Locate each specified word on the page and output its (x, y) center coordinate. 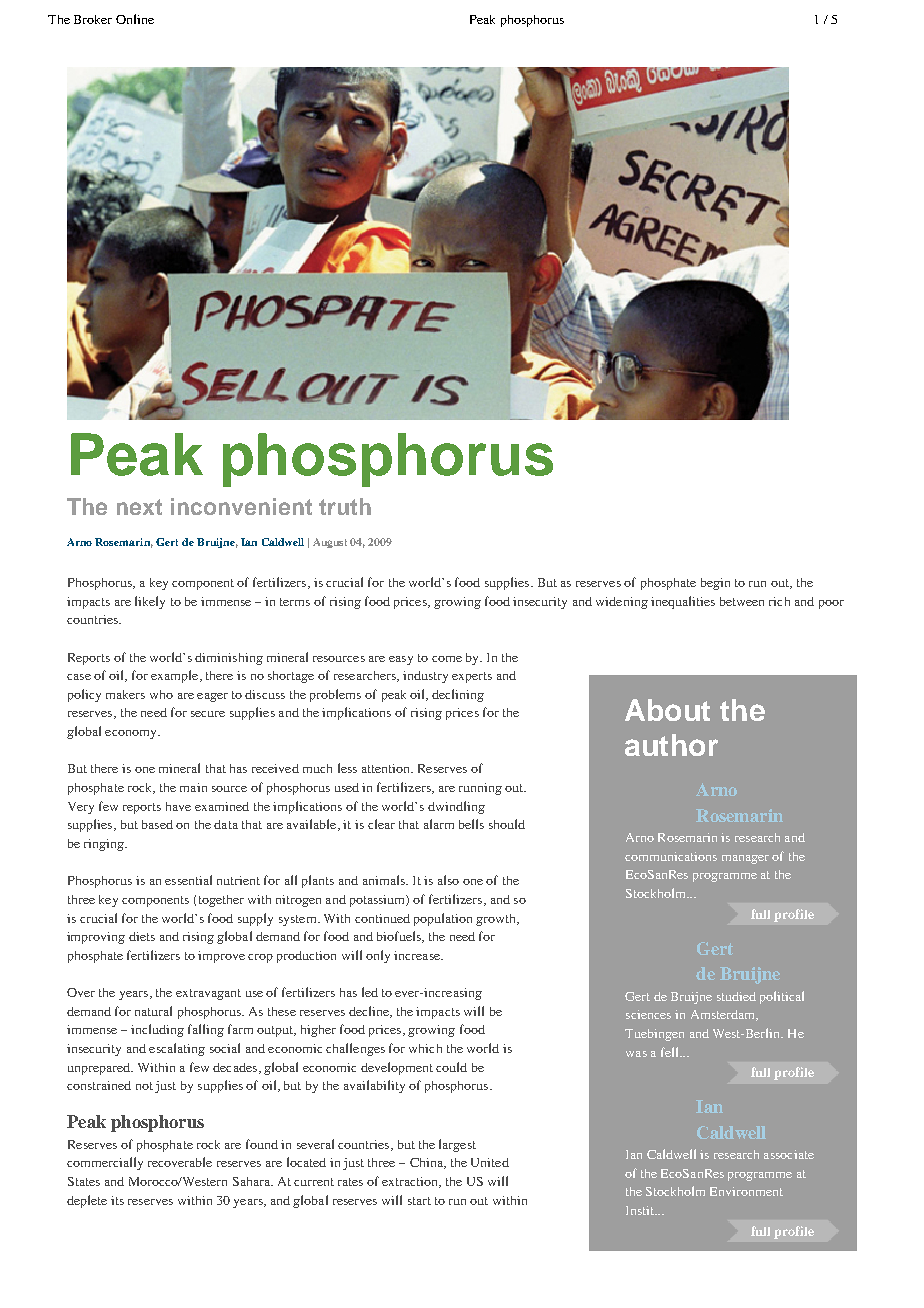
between (742, 601)
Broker (93, 19)
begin (715, 584)
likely (150, 602)
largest (457, 1145)
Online (135, 19)
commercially (105, 1163)
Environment (746, 1191)
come (447, 659)
